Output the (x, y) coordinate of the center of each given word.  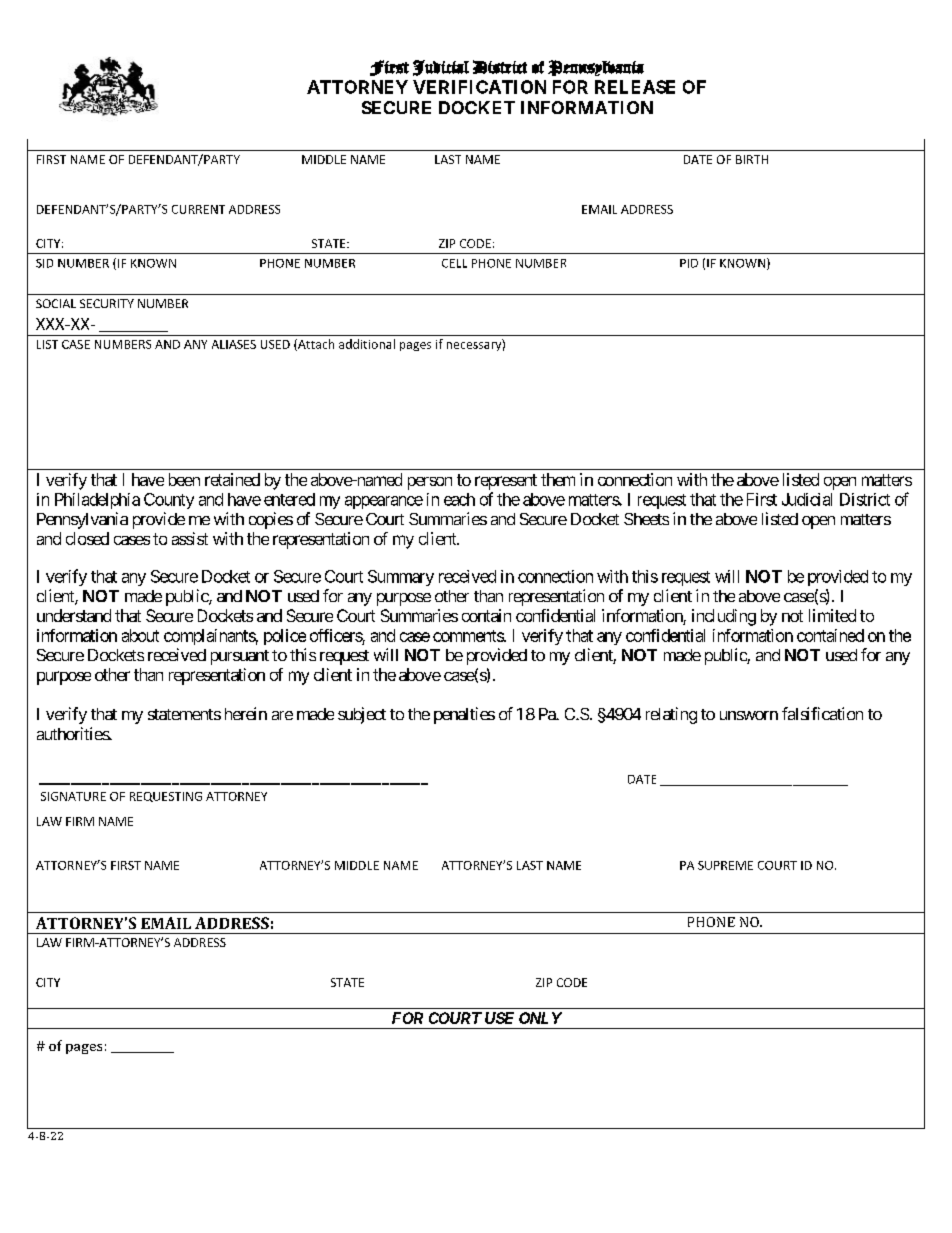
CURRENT (198, 209)
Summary (401, 578)
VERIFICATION (479, 87)
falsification (822, 713)
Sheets (646, 519)
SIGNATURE (73, 796)
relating (671, 715)
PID (689, 263)
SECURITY (107, 303)
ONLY (540, 1018)
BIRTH (752, 159)
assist (190, 538)
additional (367, 344)
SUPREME (725, 865)
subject (362, 715)
